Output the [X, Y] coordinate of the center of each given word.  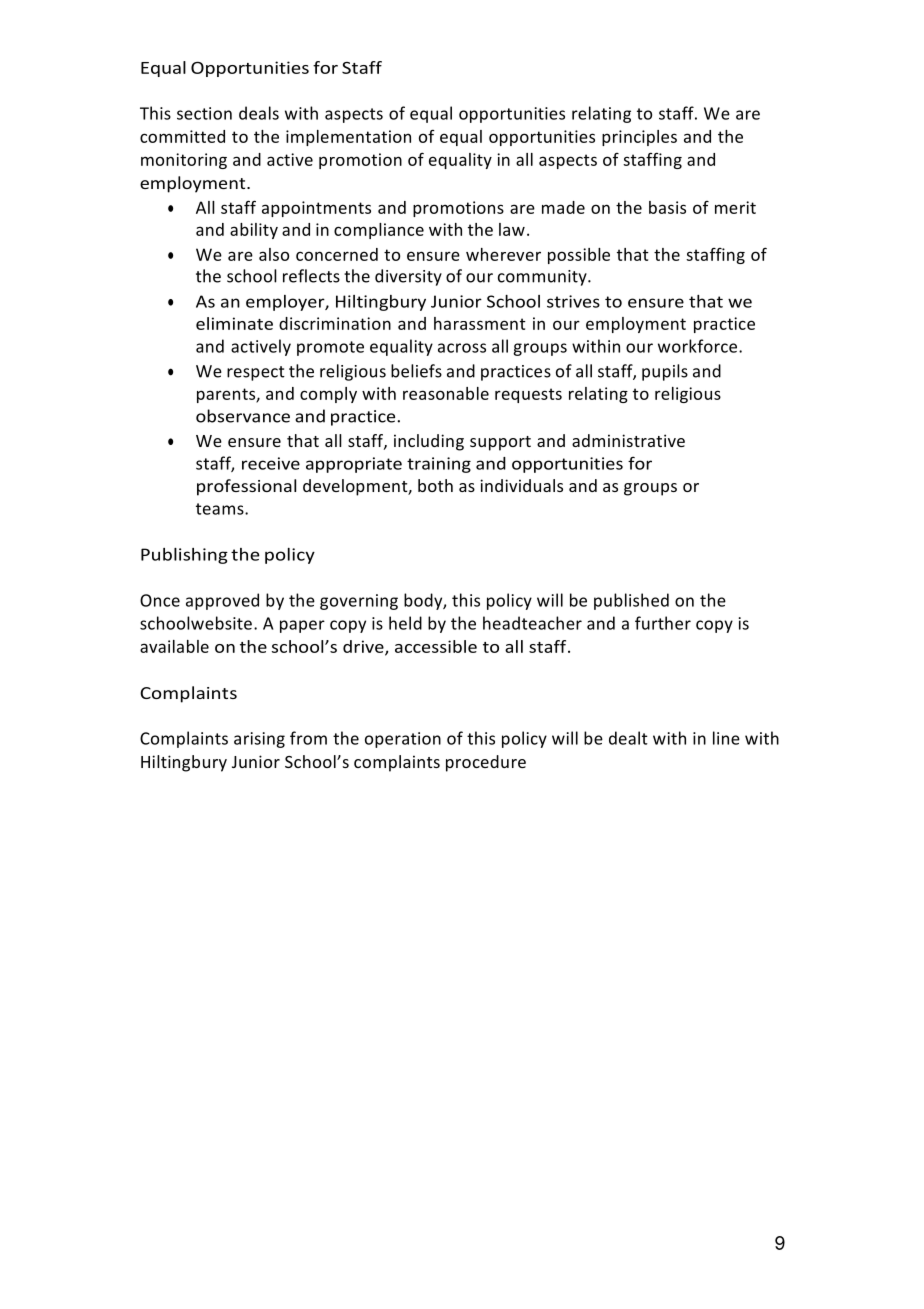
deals [259, 113]
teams [221, 509]
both [435, 485]
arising [259, 740]
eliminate [234, 323]
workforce [699, 346]
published [631, 601]
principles [639, 138]
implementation [348, 138]
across [462, 348]
